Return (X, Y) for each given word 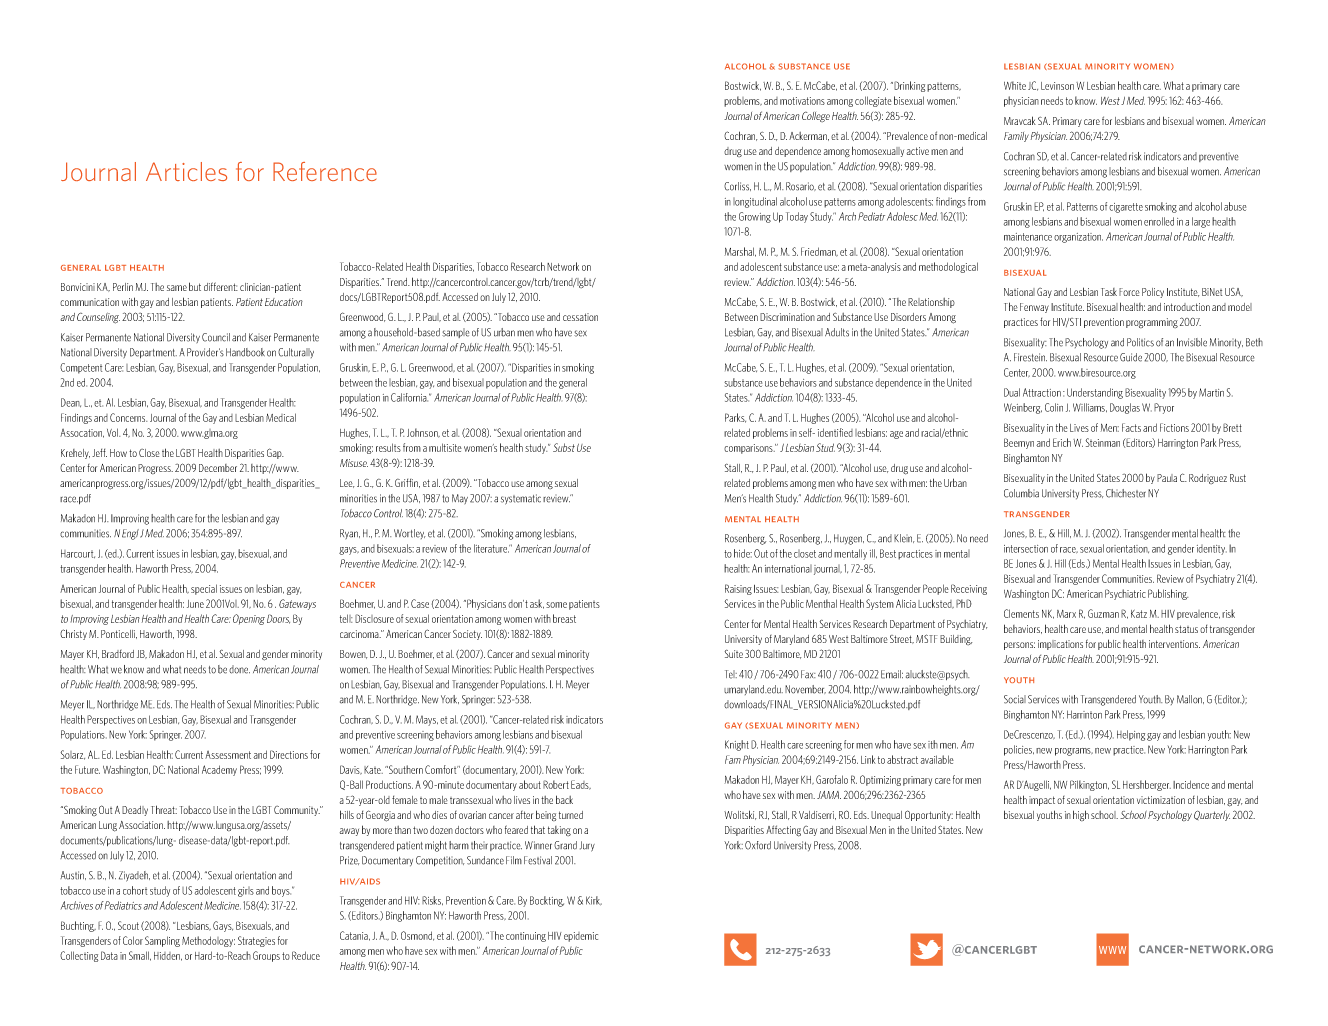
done (239, 669)
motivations (802, 101)
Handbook (245, 352)
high (1081, 815)
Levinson (1057, 86)
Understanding (1095, 393)
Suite (734, 654)
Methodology (208, 941)
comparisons (749, 449)
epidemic (581, 937)
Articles (186, 171)
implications (1060, 645)
